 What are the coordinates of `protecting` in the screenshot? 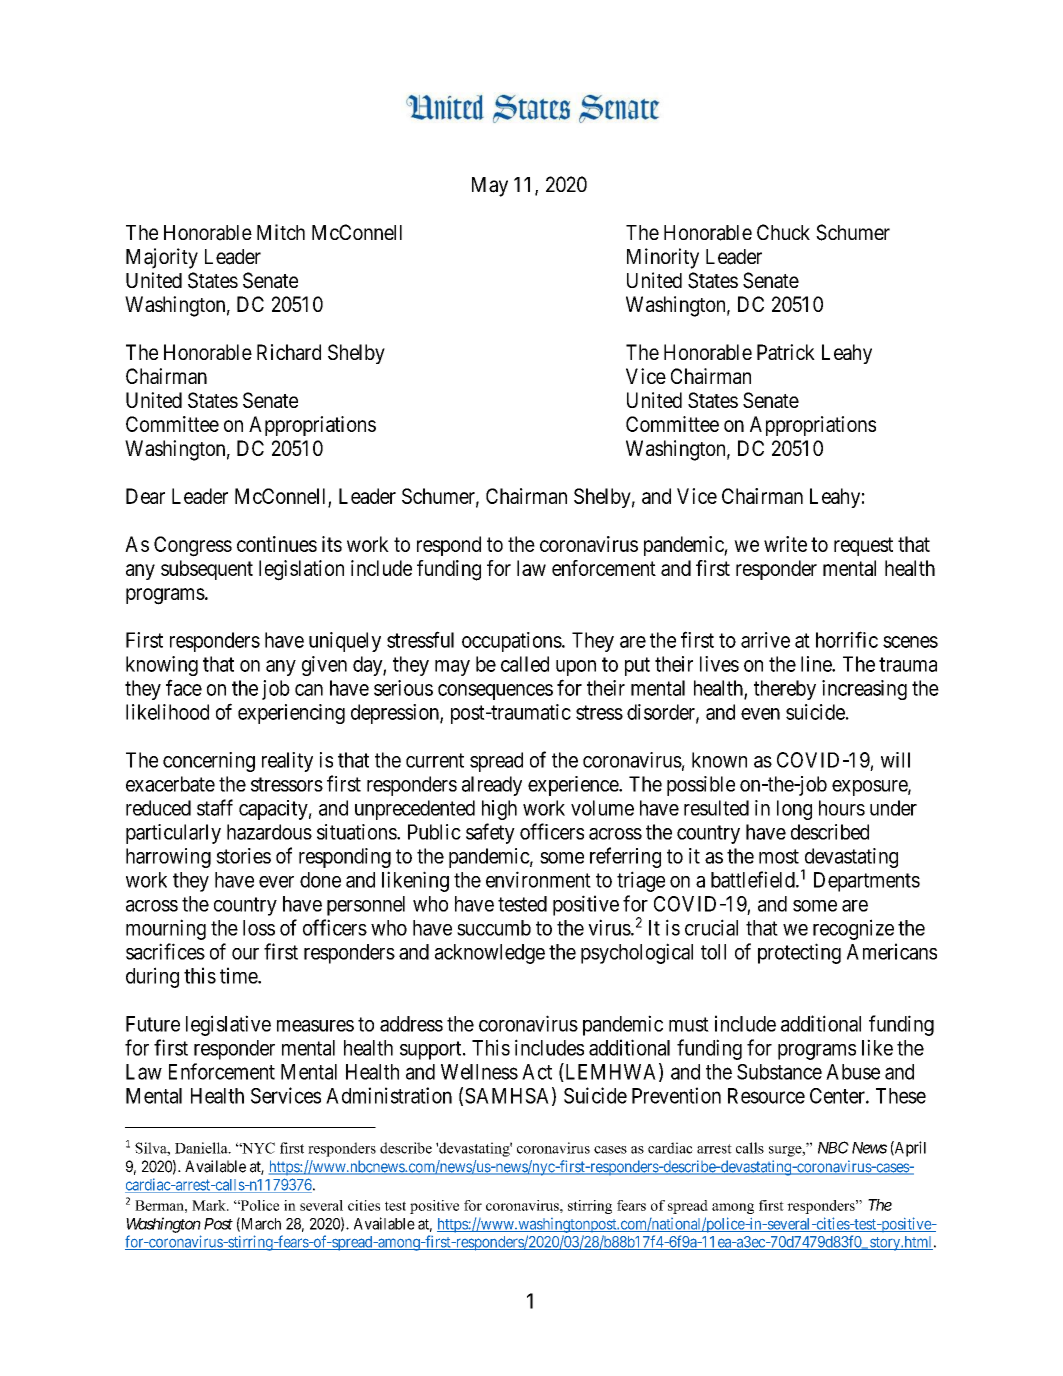 It's located at (799, 953).
